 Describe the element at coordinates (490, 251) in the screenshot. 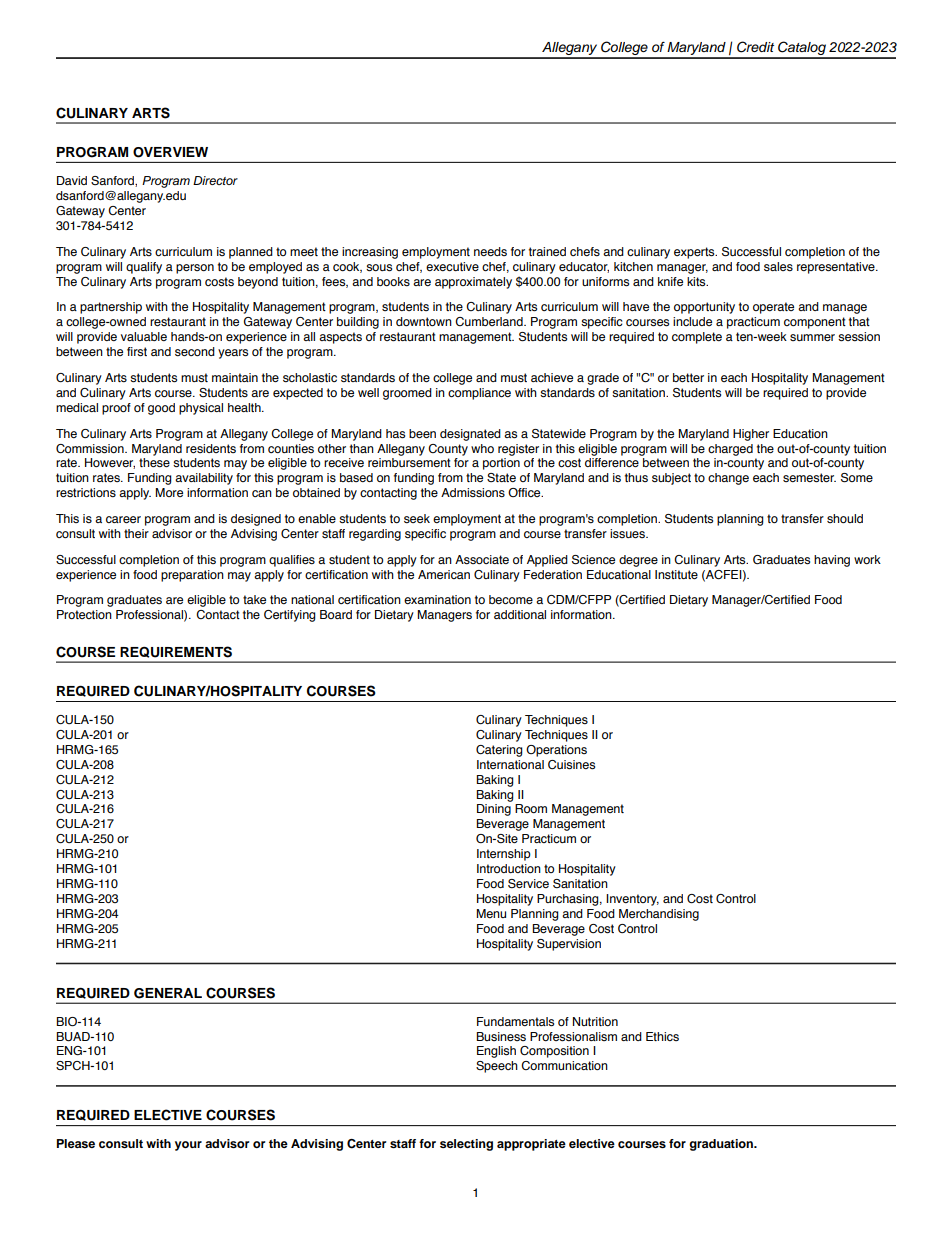

I see `needs` at that location.
